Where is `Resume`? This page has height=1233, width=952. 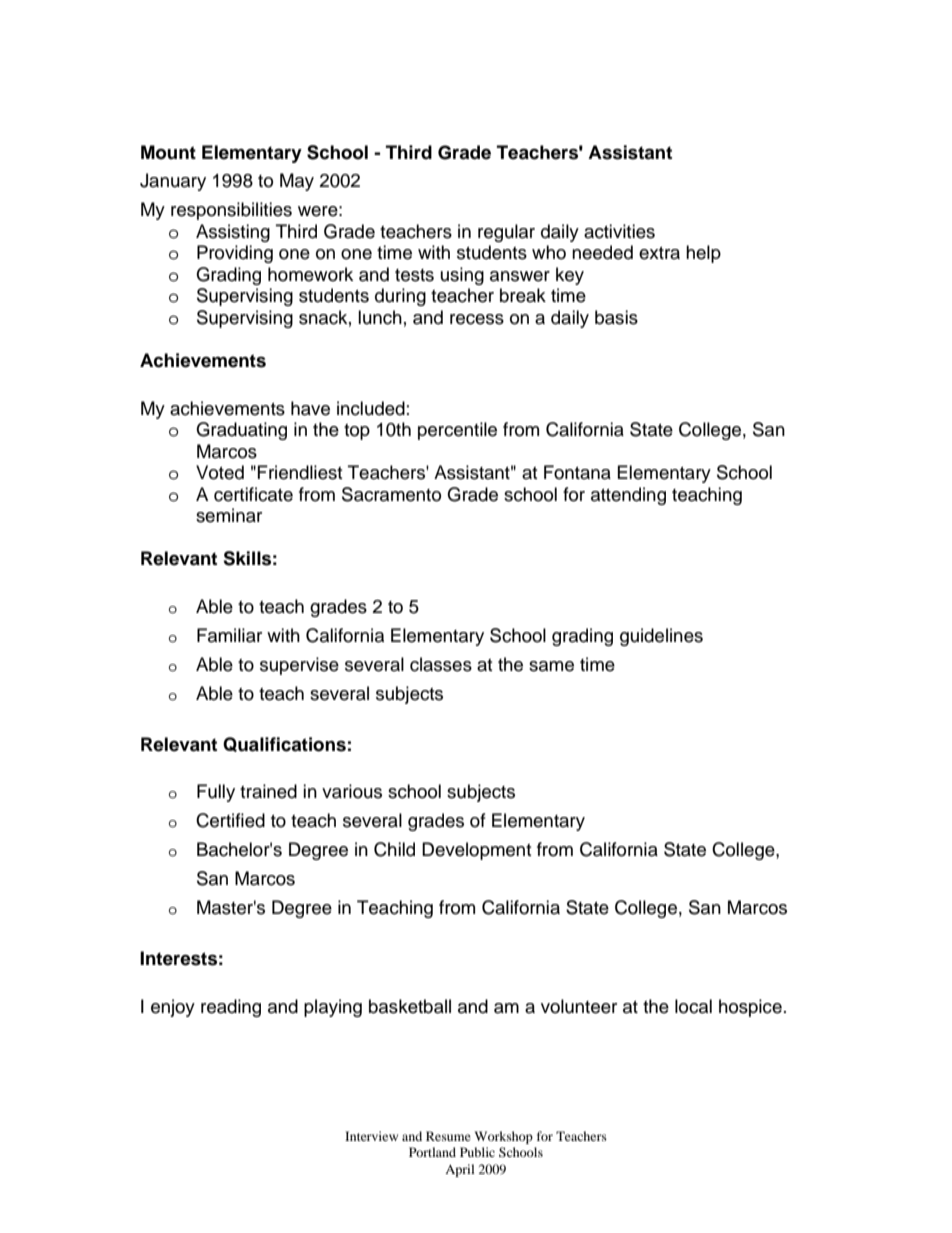 Resume is located at coordinates (448, 1136).
